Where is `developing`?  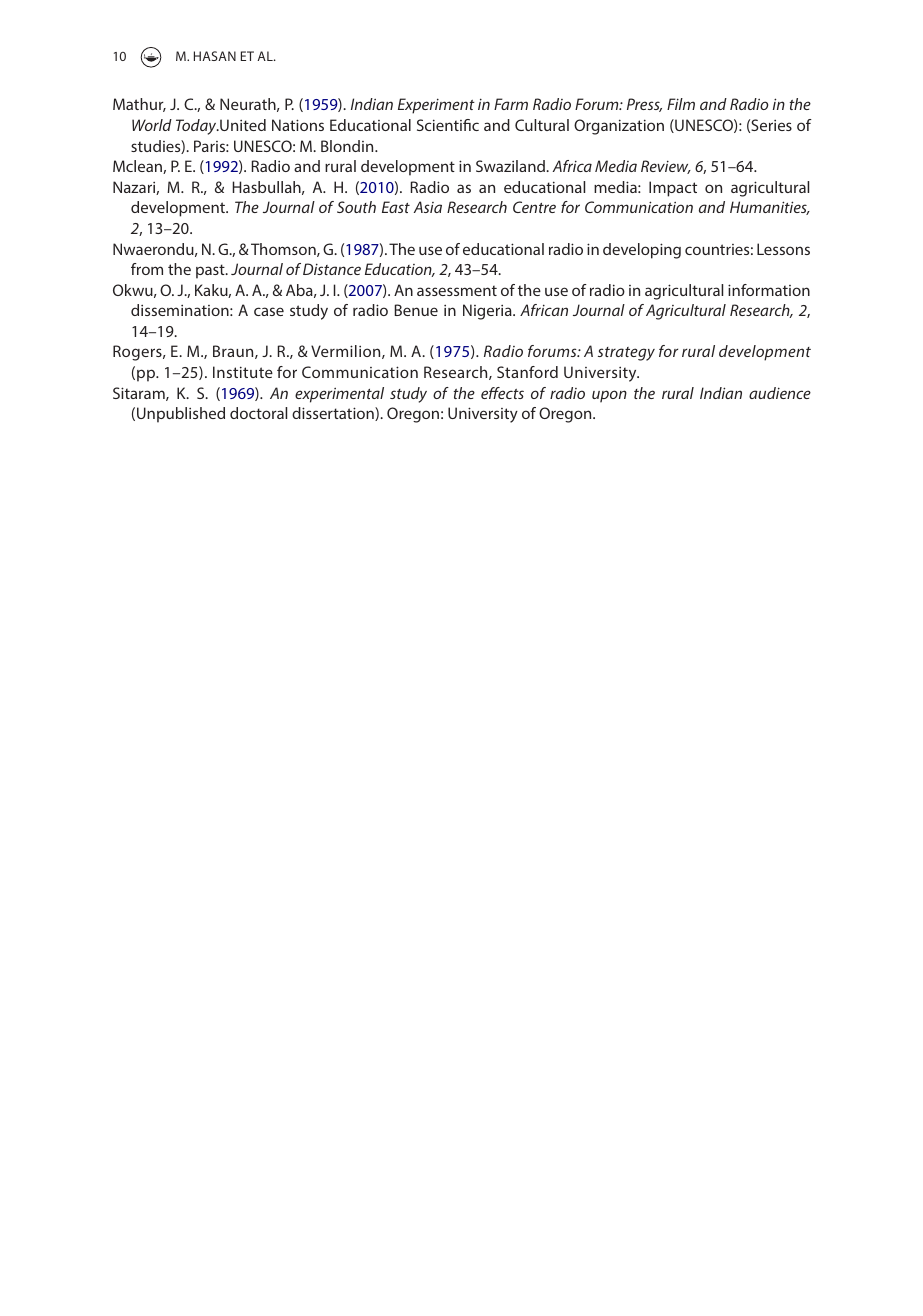 developing is located at coordinates (642, 251).
